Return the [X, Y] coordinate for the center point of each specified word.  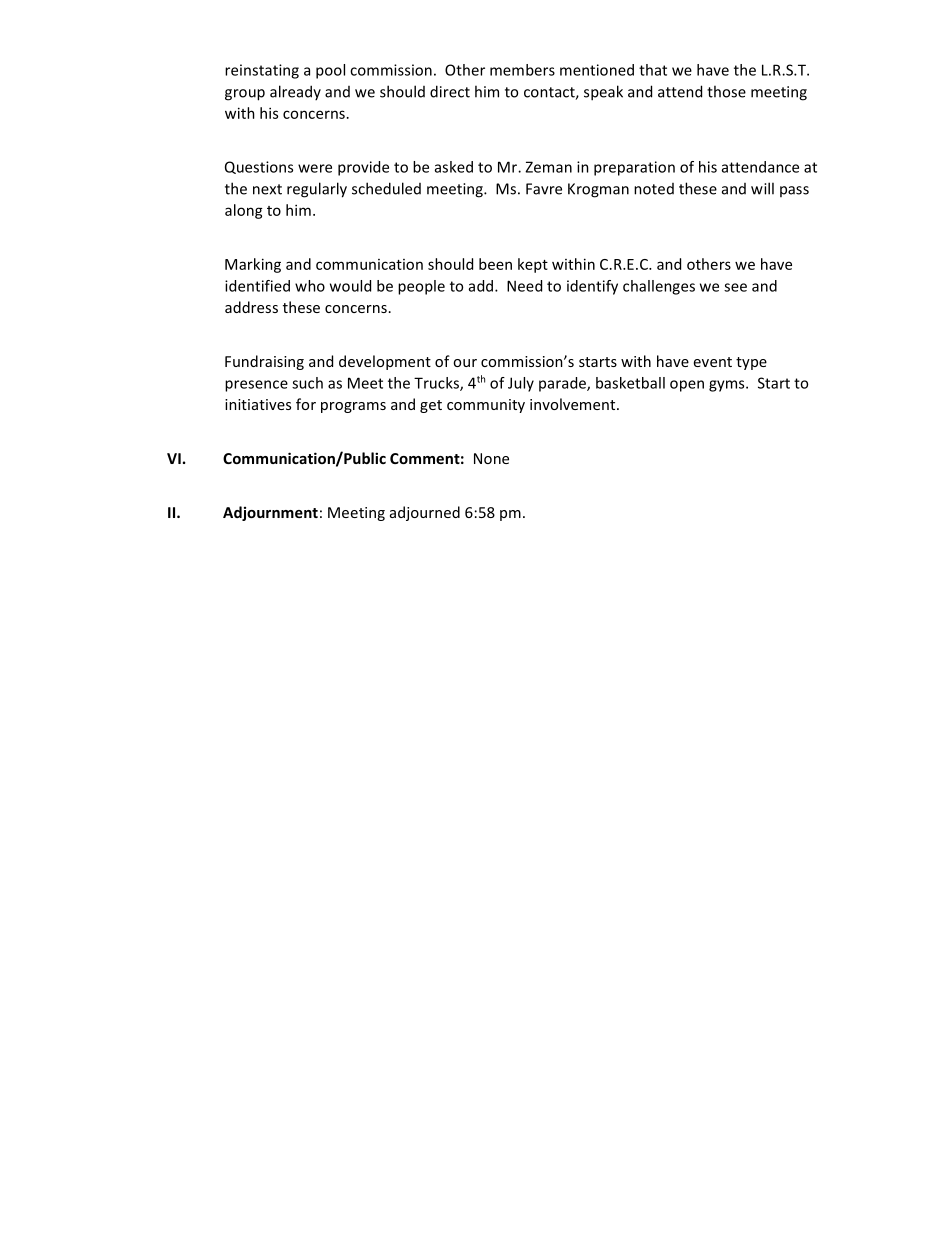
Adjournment [270, 513]
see [735, 287]
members [522, 70]
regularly [317, 190]
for [306, 404]
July [521, 384]
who [310, 286]
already [295, 92]
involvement [574, 404]
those [726, 91]
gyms [728, 386]
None [491, 458]
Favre [544, 189]
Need [524, 286]
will [762, 188]
